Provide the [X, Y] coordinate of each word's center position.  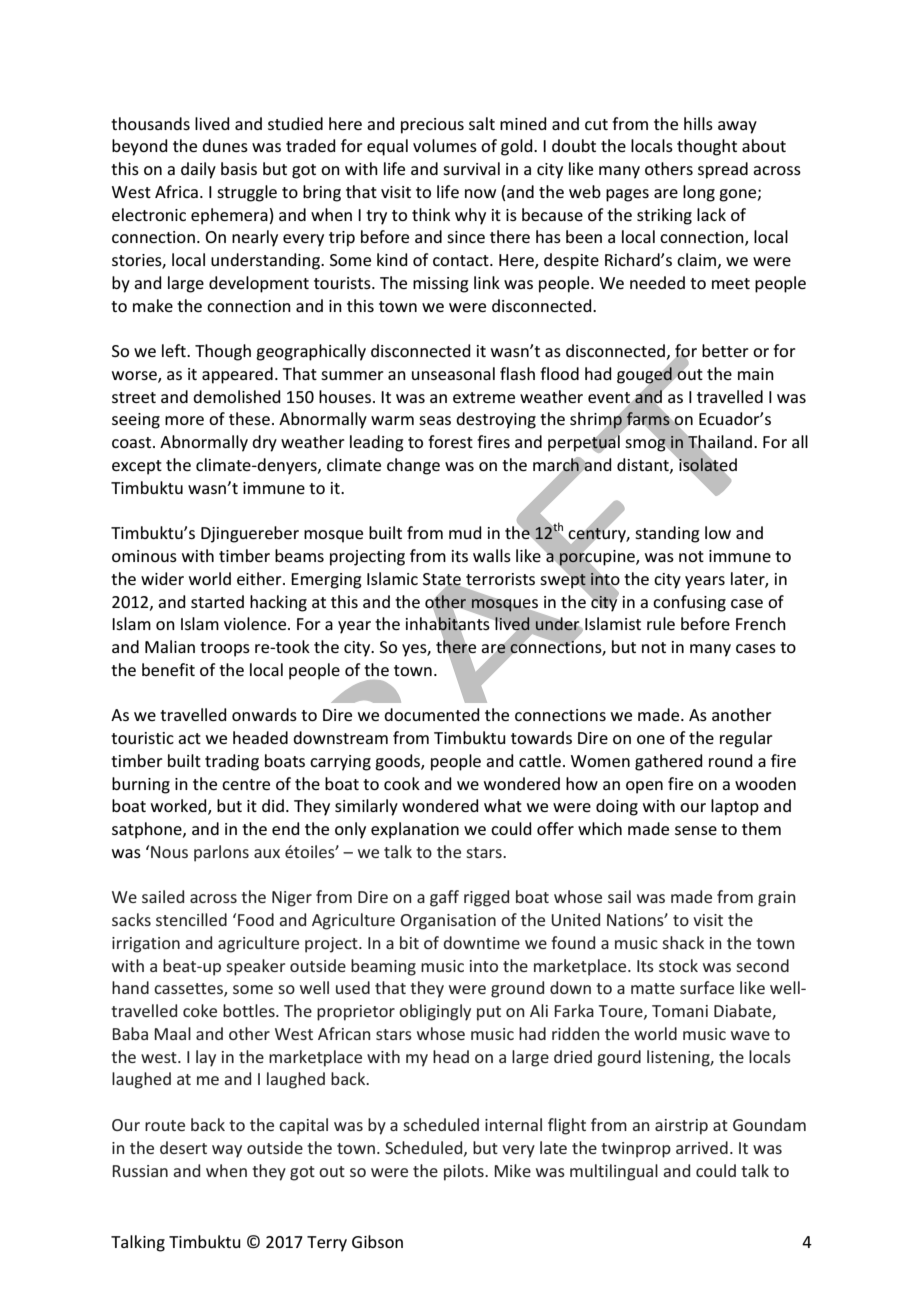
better [725, 350]
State [443, 580]
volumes [445, 145]
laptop [735, 807]
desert [183, 1147]
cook [402, 783]
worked [180, 807]
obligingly [435, 1012]
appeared [237, 375]
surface [707, 987]
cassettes [189, 990]
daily [198, 170]
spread [723, 170]
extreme [484, 397]
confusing [689, 603]
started [217, 601]
